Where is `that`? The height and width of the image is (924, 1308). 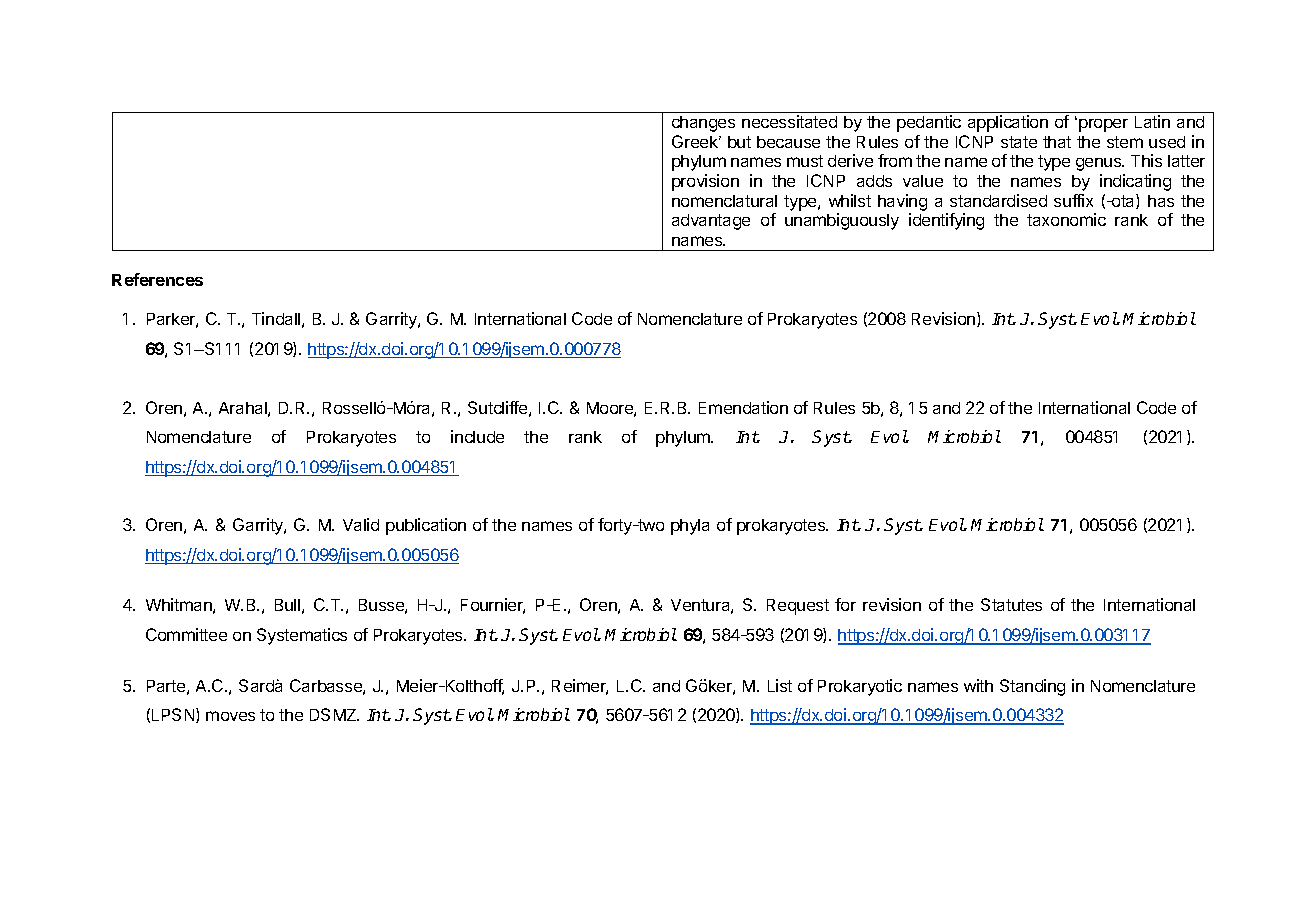 that is located at coordinates (1057, 142).
